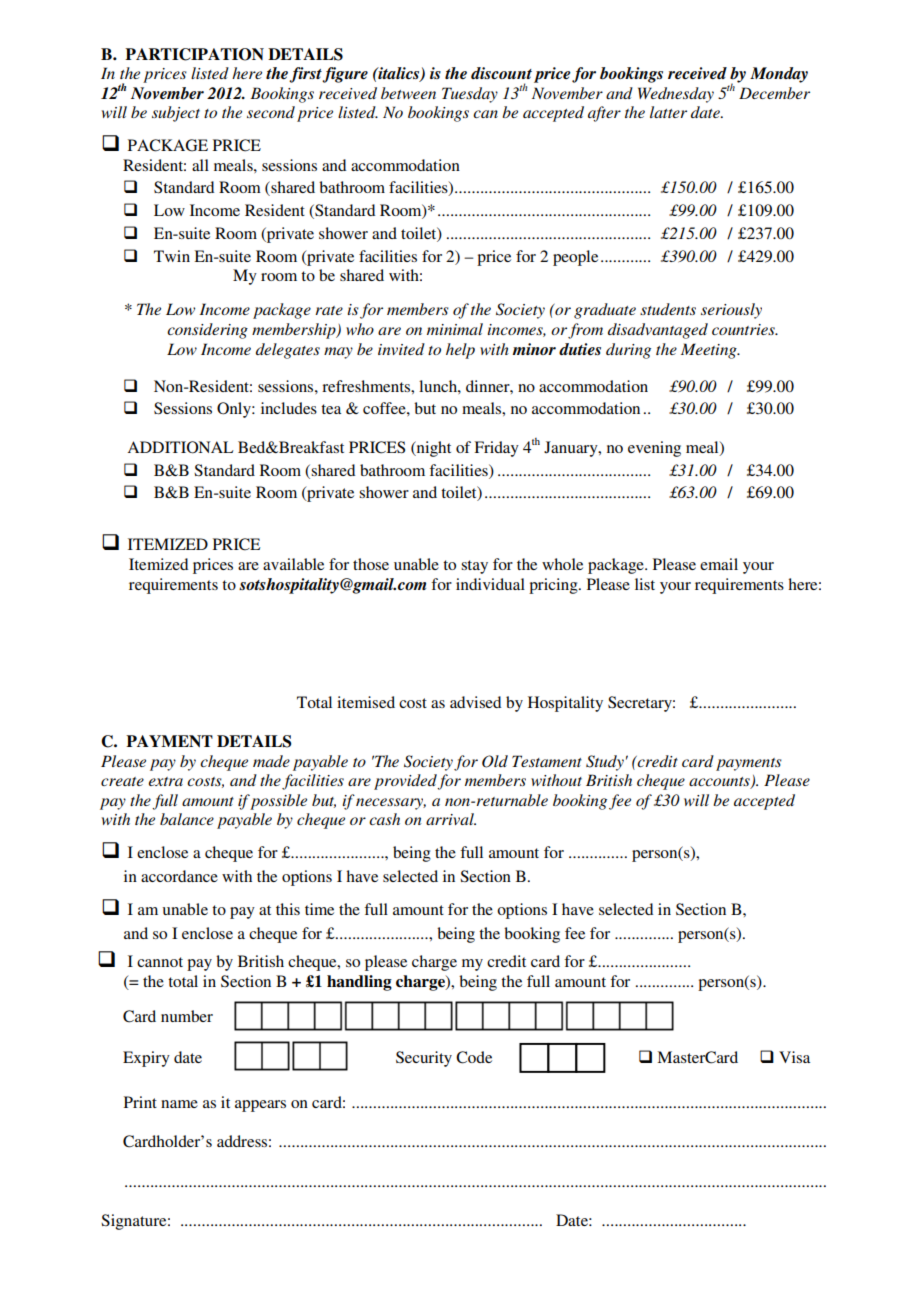 The image size is (924, 1308). I want to click on email, so click(719, 564).
